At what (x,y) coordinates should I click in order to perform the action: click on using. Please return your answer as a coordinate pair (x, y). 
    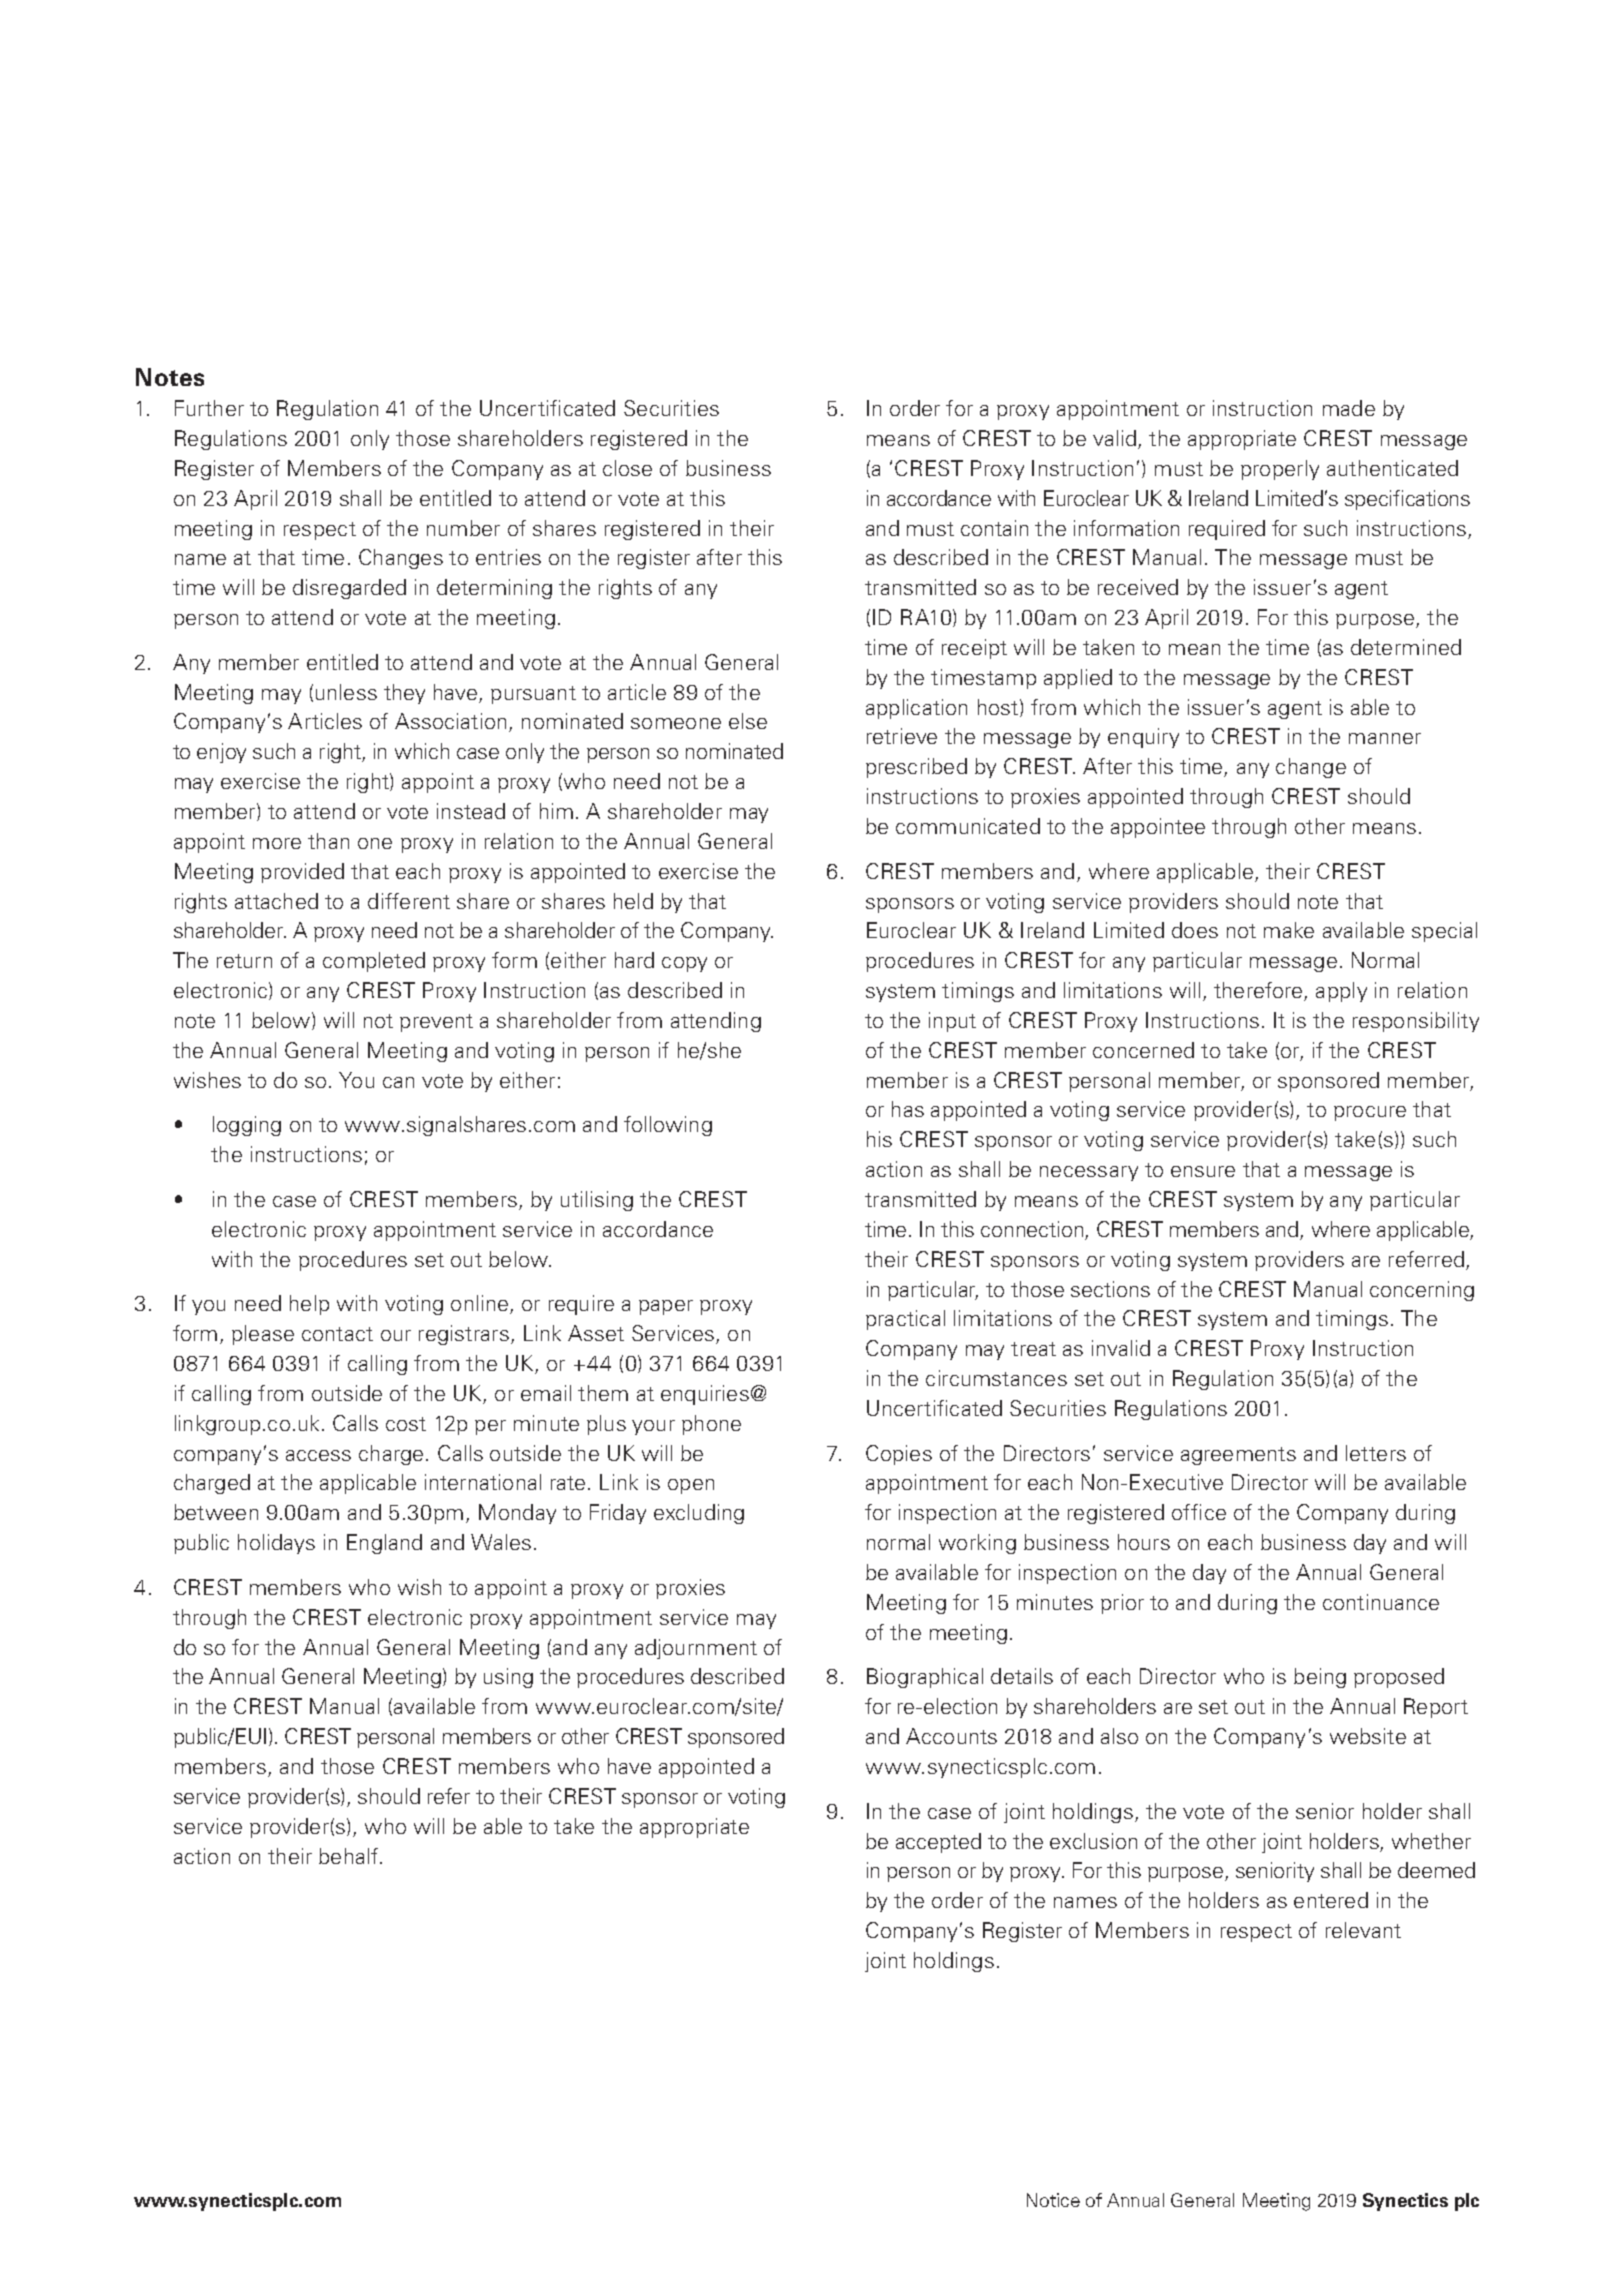
    Looking at the image, I should click on (508, 1678).
